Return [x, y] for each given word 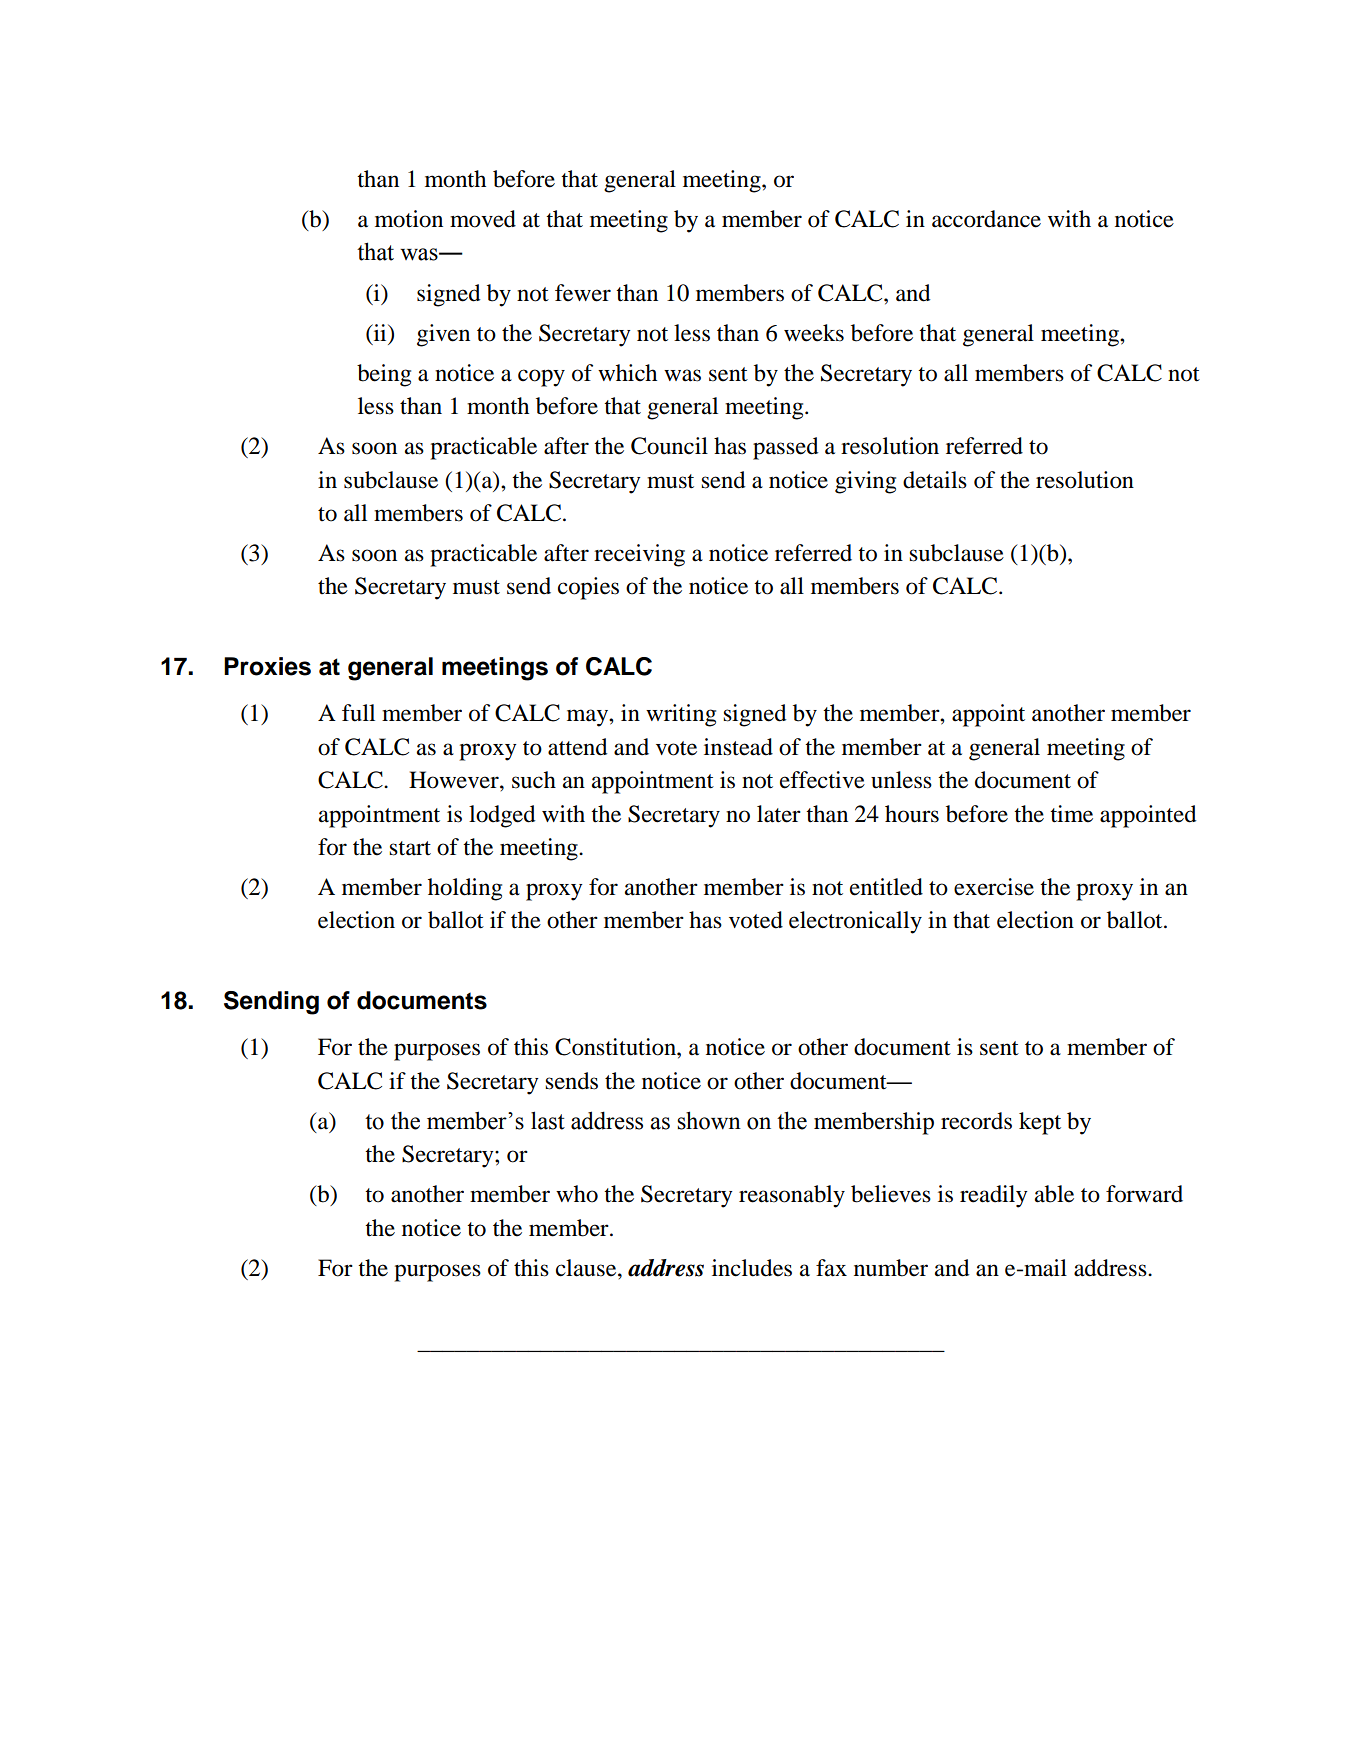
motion [409, 219]
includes [752, 1268]
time [1071, 814]
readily [994, 1196]
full [358, 713]
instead [738, 747]
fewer [583, 293]
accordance [986, 219]
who [577, 1194]
